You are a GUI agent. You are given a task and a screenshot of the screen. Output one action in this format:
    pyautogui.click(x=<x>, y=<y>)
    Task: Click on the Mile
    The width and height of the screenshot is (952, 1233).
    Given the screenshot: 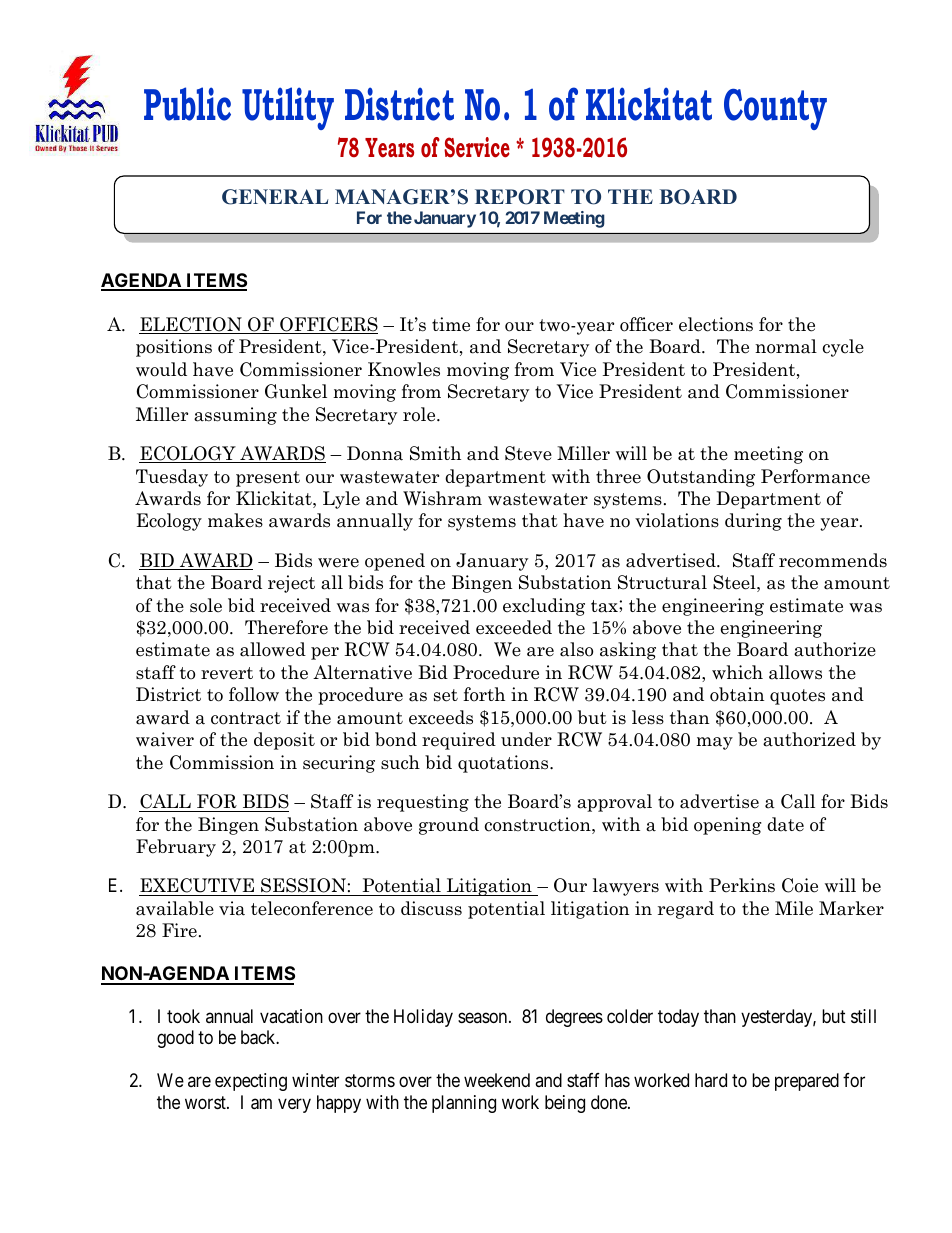 What is the action you would take?
    pyautogui.click(x=794, y=908)
